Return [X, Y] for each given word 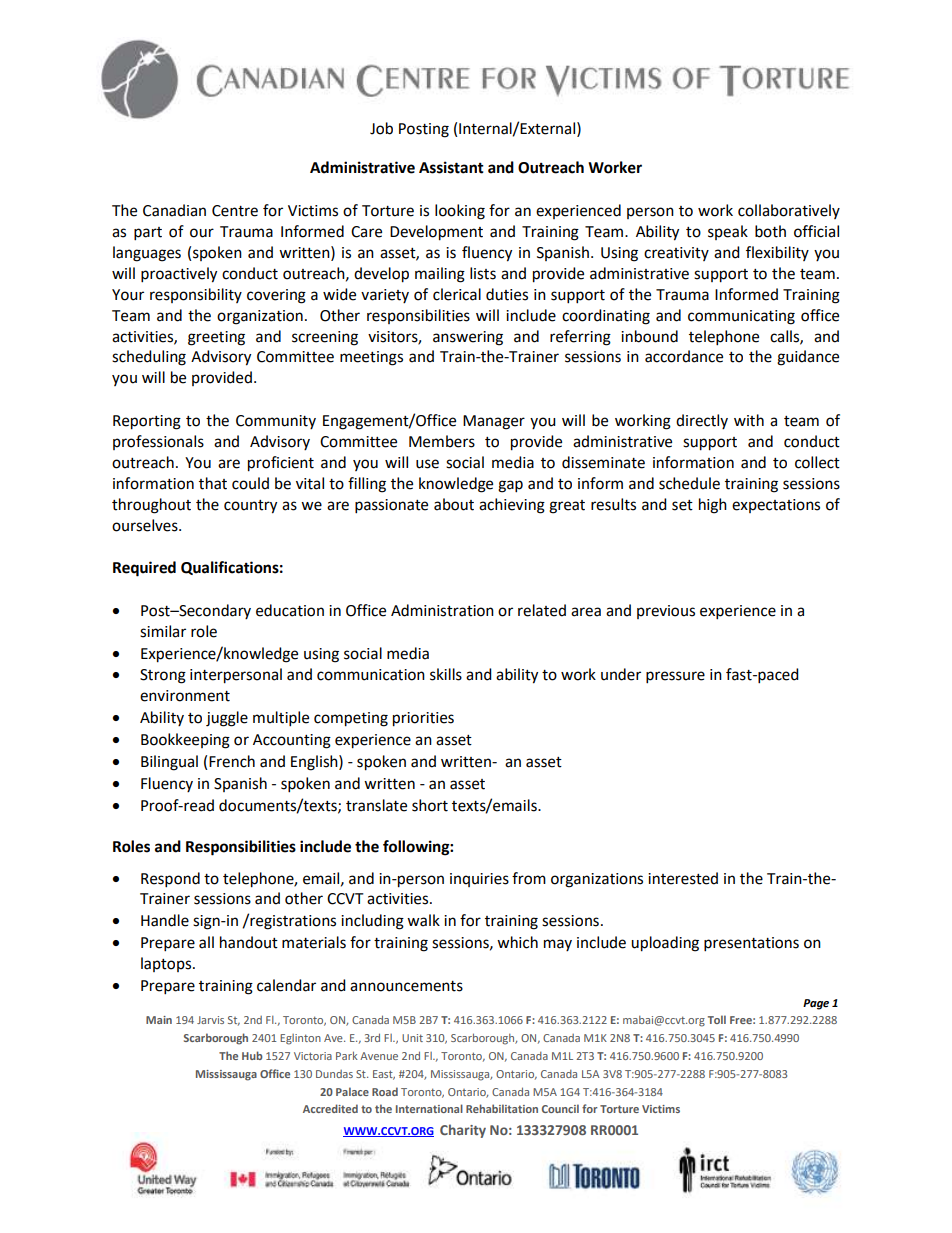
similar [163, 631]
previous [666, 612]
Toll [717, 1019]
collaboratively [789, 211]
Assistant [451, 167]
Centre [235, 211]
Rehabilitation [502, 1108]
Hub [252, 1055]
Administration [442, 610]
